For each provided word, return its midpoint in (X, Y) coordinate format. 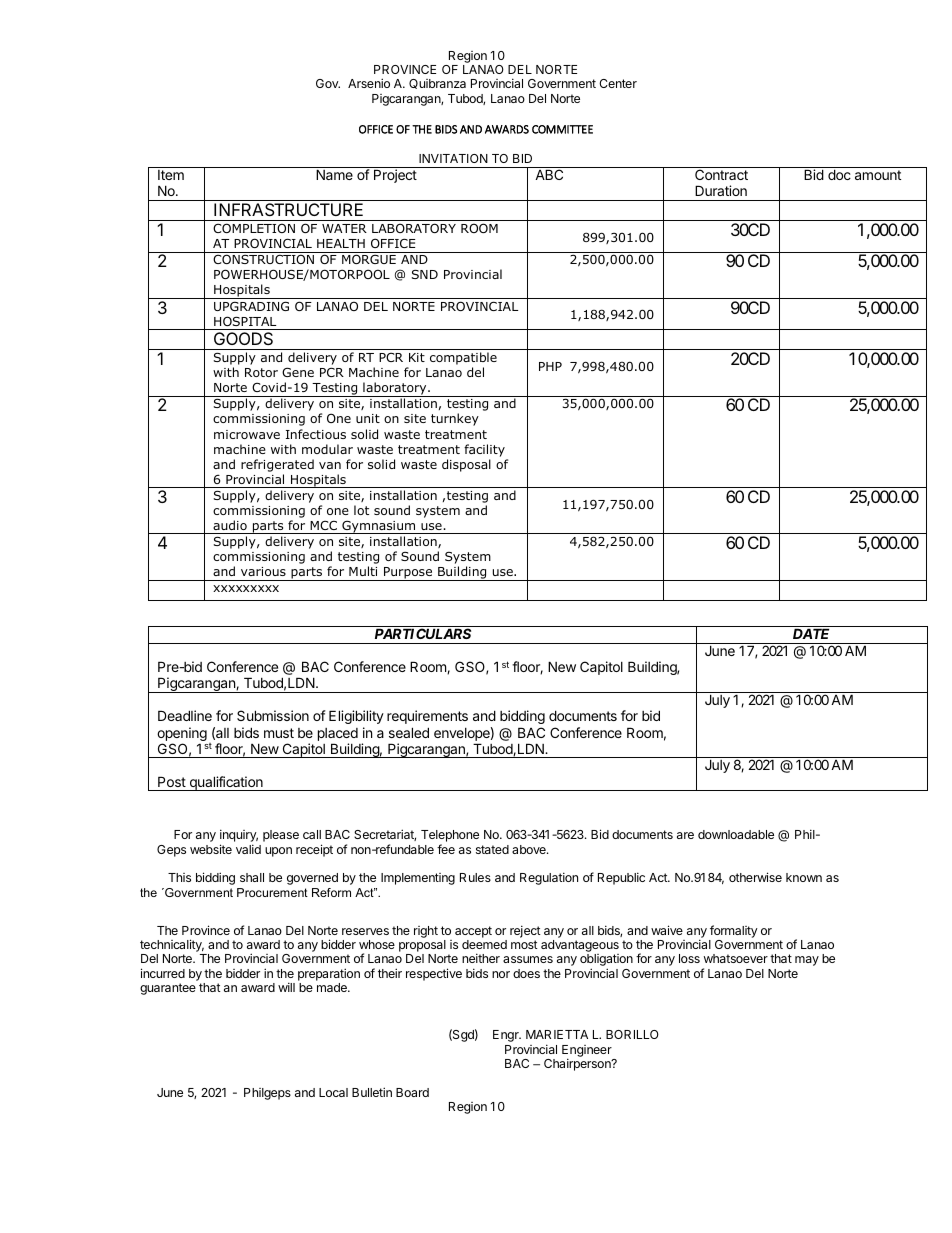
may (807, 961)
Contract (721, 174)
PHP (550, 366)
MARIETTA (557, 1034)
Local (333, 1092)
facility (484, 450)
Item (171, 175)
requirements (427, 717)
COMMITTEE (562, 129)
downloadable (736, 834)
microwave (247, 434)
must (279, 733)
